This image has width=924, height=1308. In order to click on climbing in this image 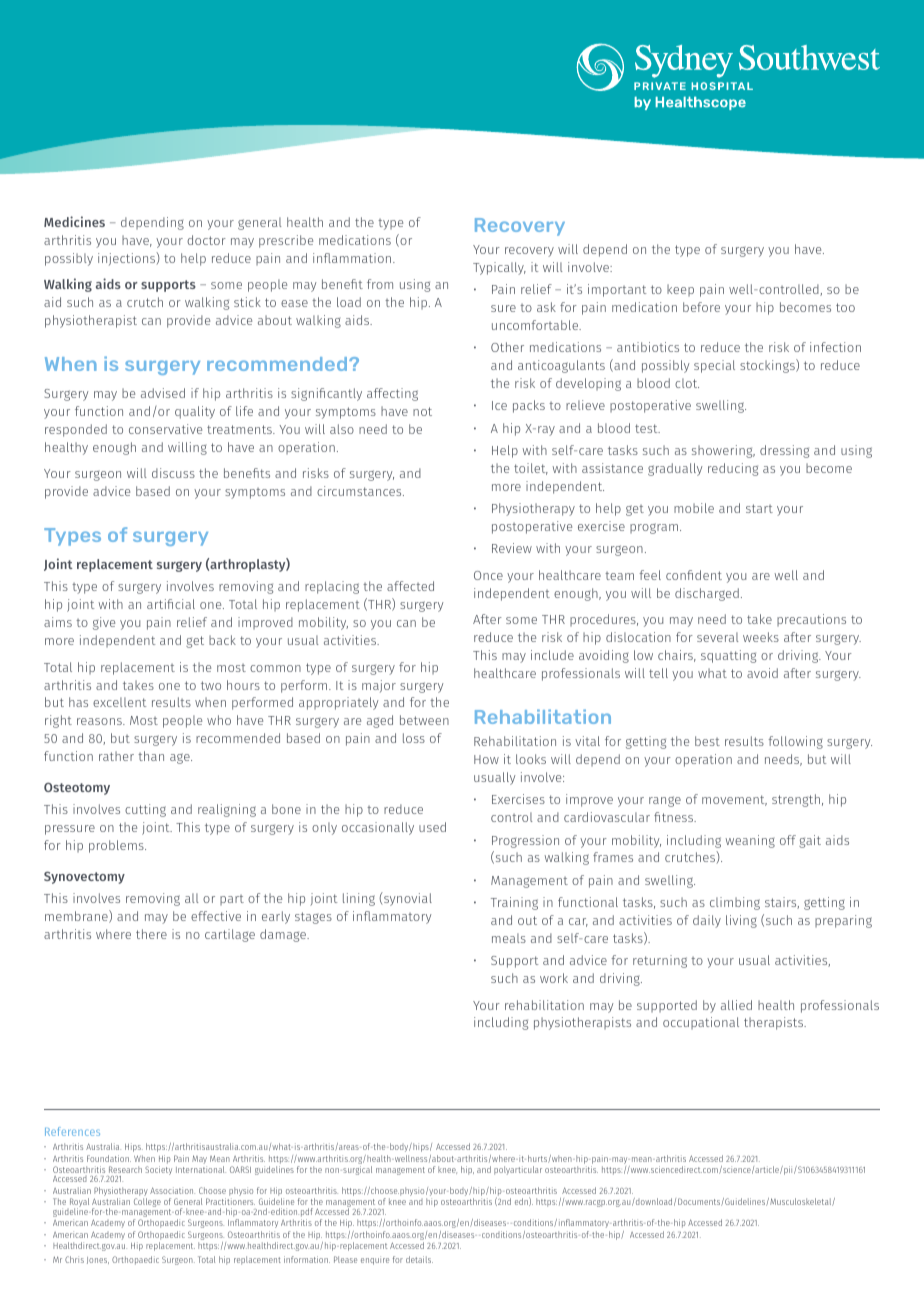, I will do `click(735, 903)`.
